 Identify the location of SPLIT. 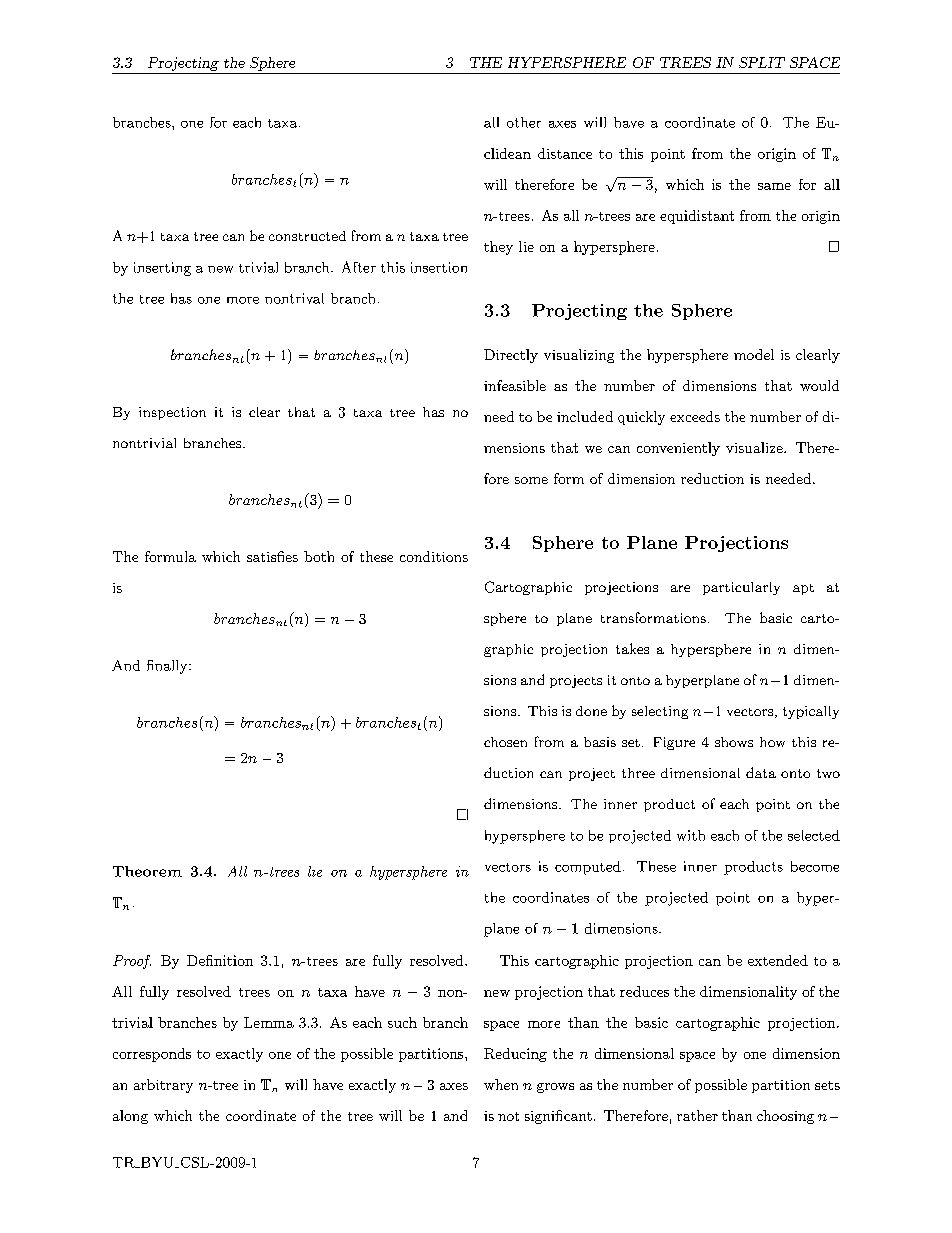
(762, 62).
